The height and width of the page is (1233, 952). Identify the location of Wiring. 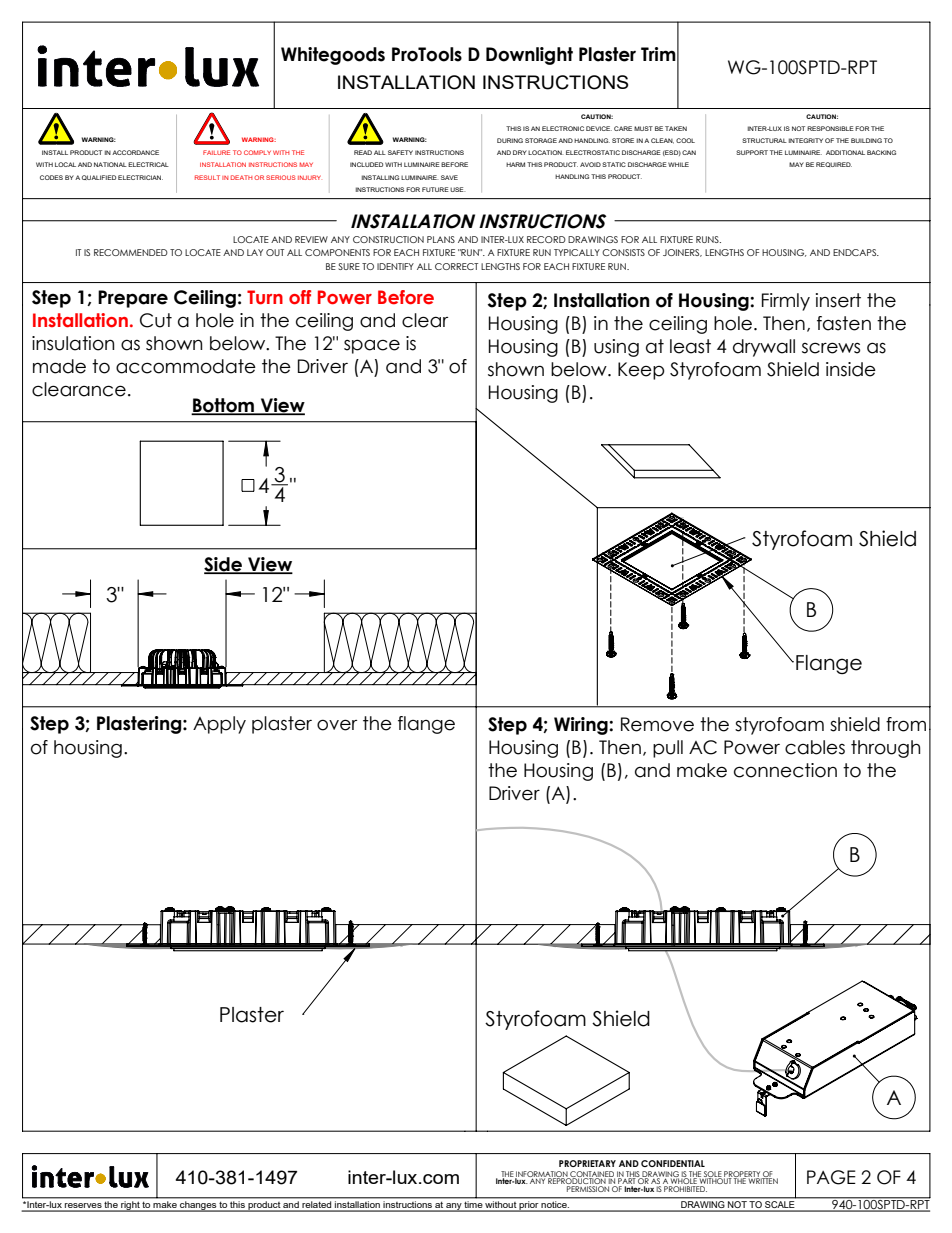
(582, 726).
